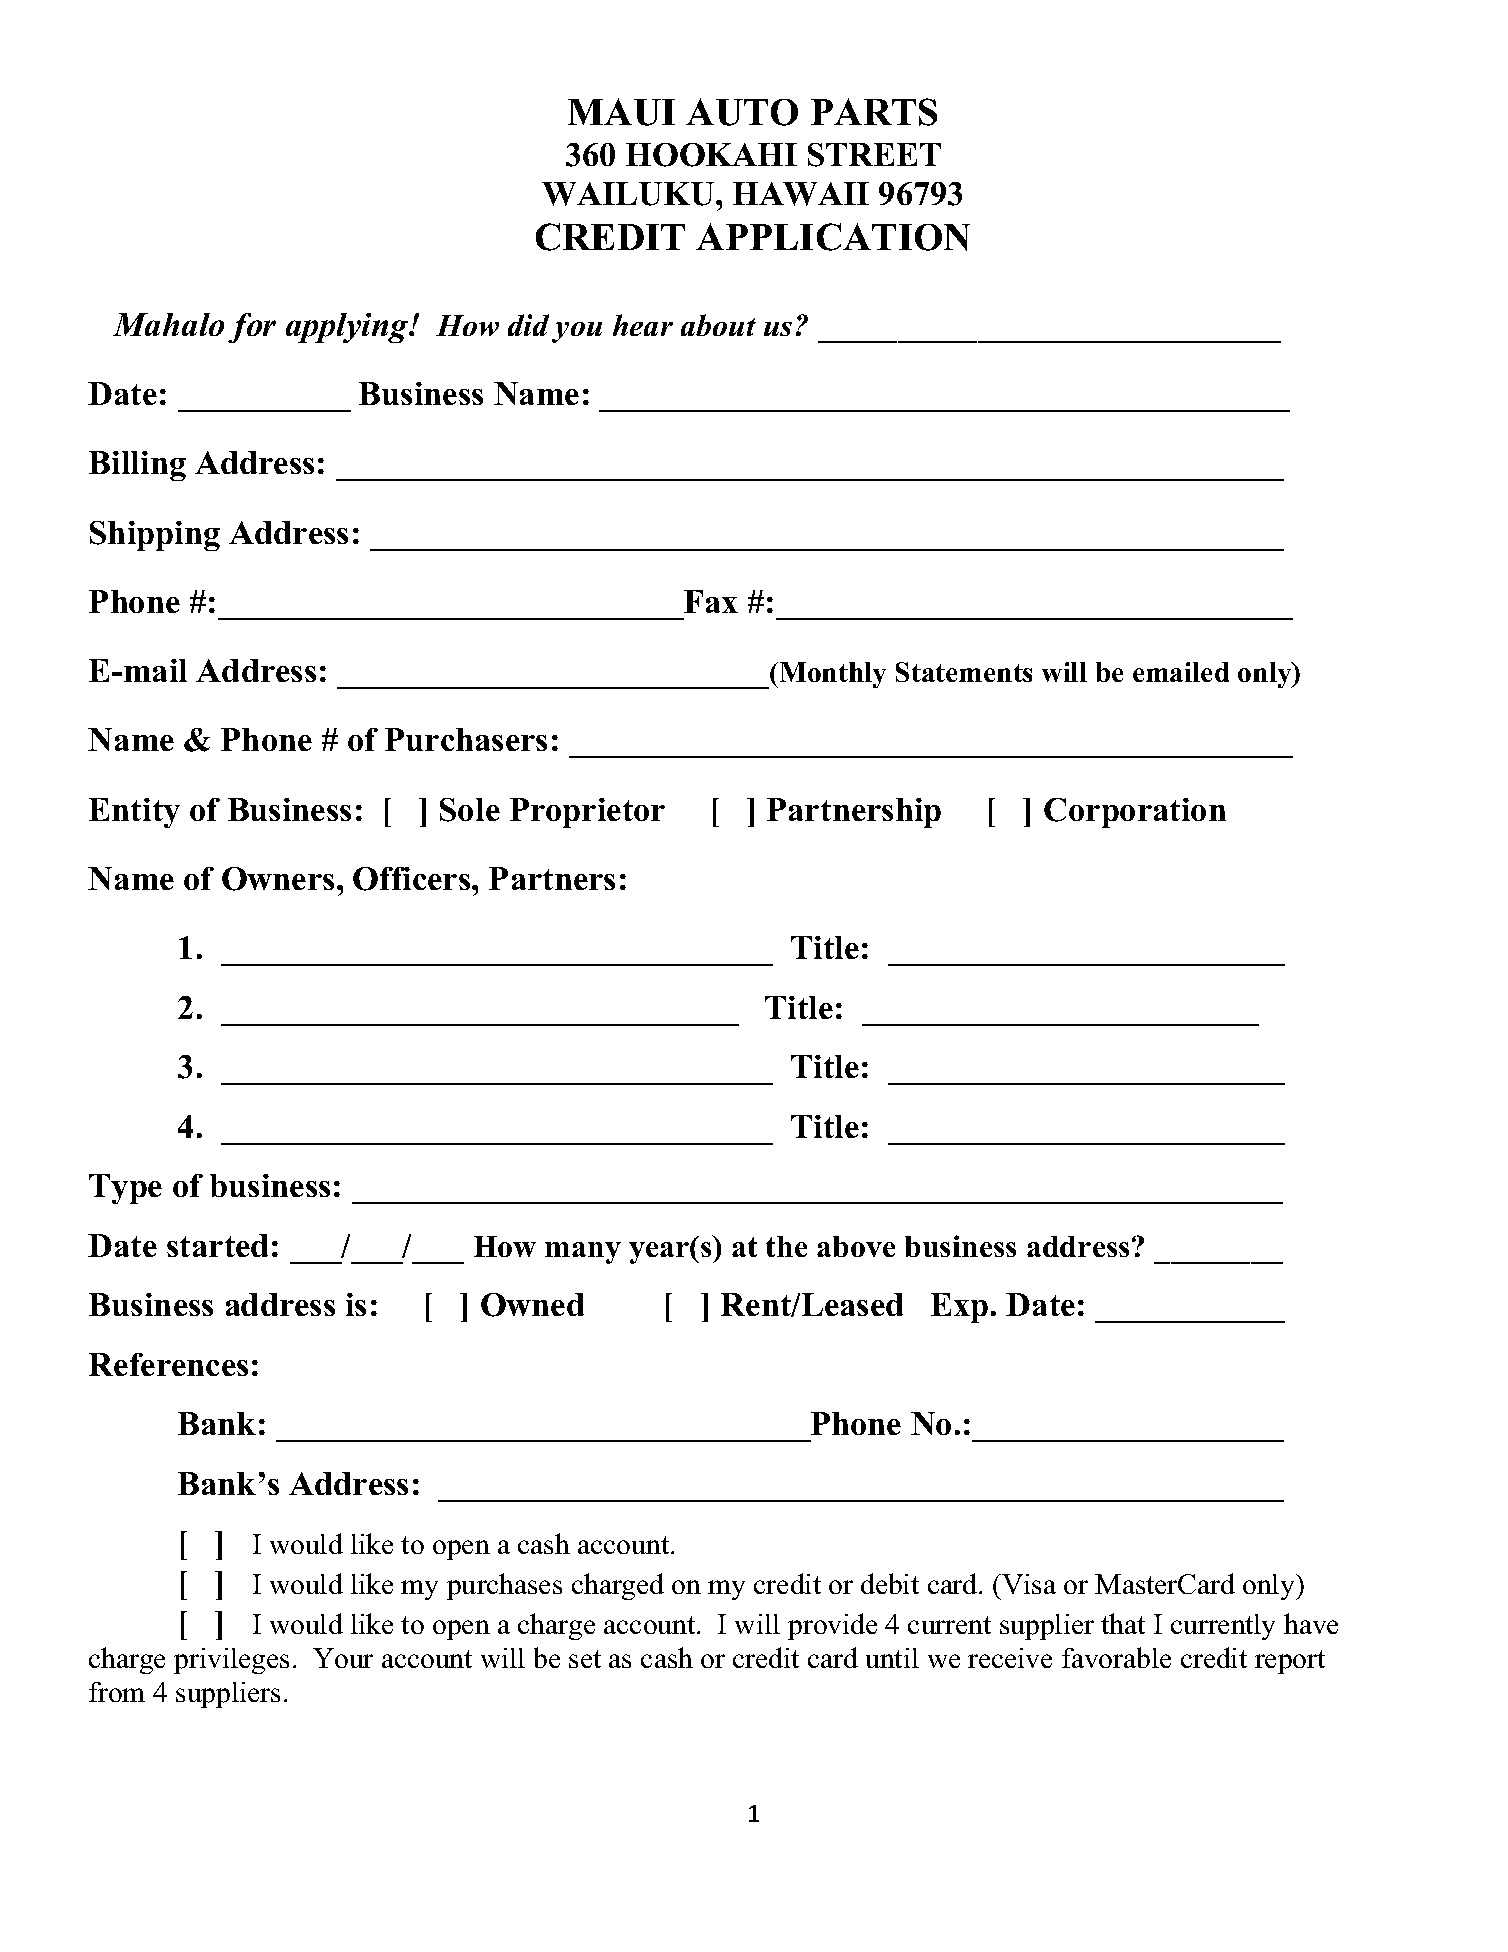 The height and width of the screenshot is (1952, 1508). I want to click on started, so click(217, 1245).
